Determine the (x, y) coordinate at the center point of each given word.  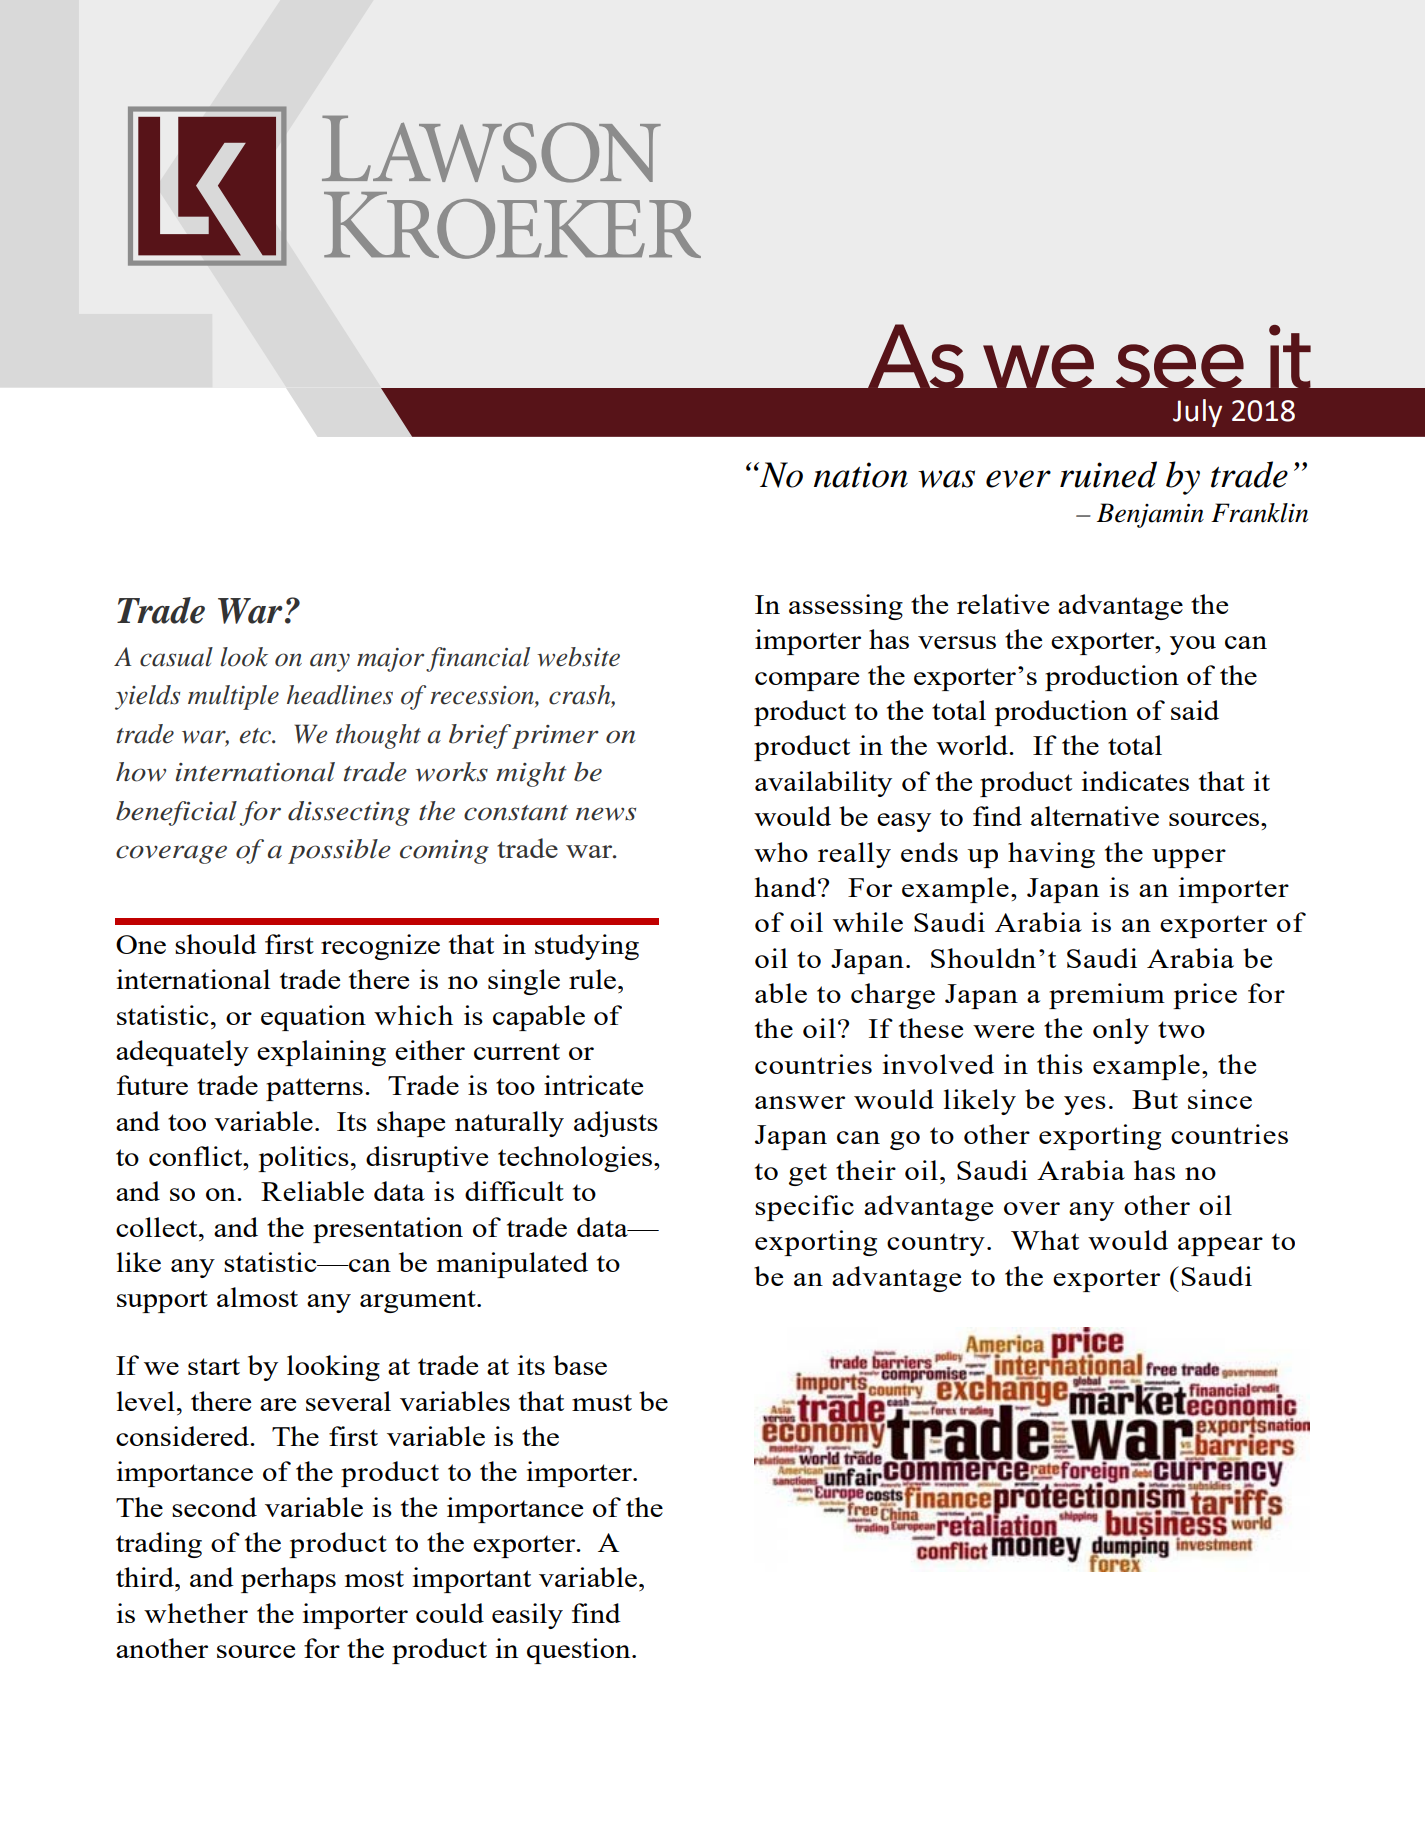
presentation (388, 1230)
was (946, 479)
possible (339, 851)
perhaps (288, 1580)
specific (804, 1208)
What (1045, 1240)
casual (176, 657)
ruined (1108, 474)
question (580, 1651)
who (781, 852)
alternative (1095, 816)
